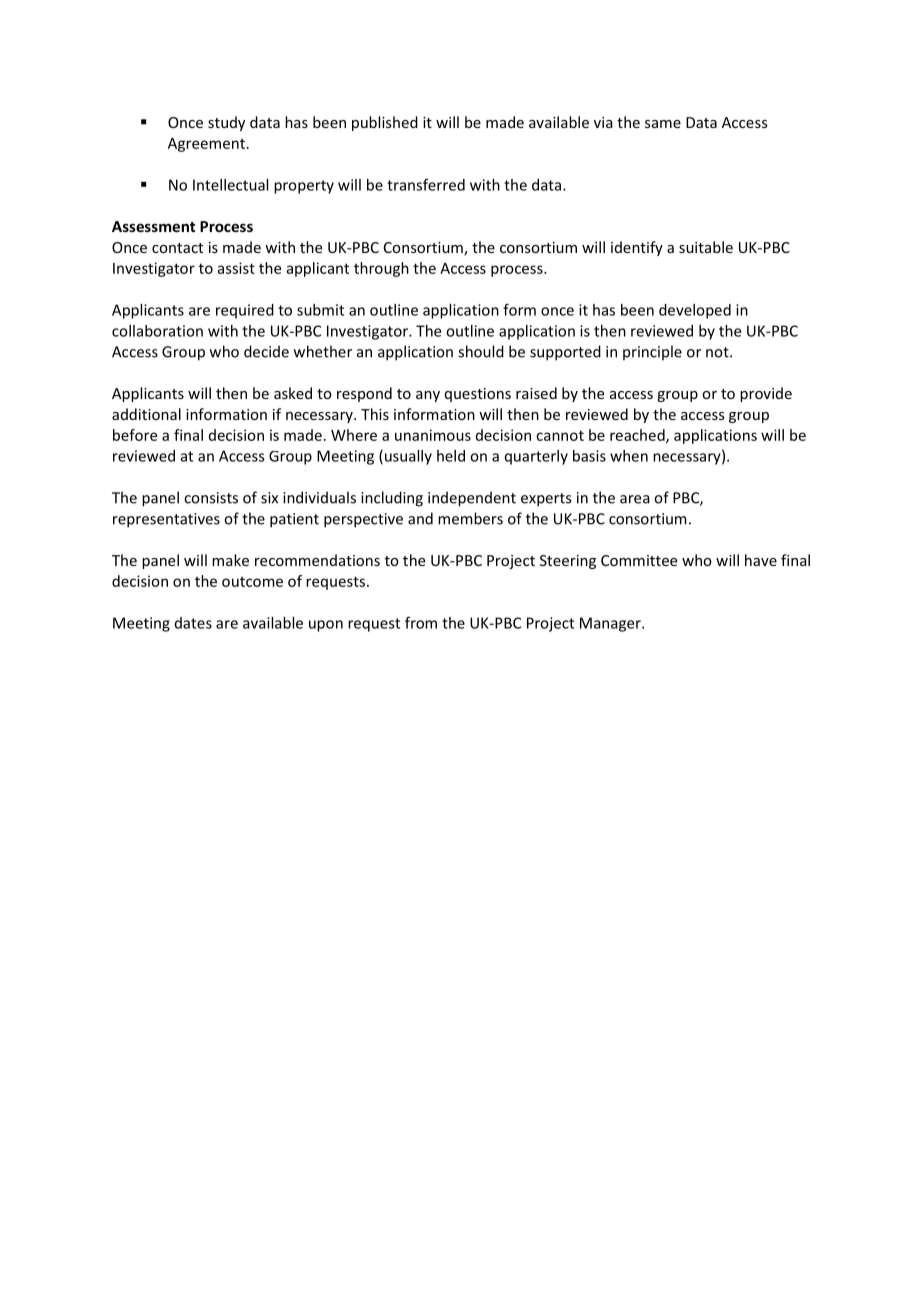 Image resolution: width=924 pixels, height=1308 pixels. What do you see at coordinates (193, 623) in the screenshot?
I see `dates` at bounding box center [193, 623].
